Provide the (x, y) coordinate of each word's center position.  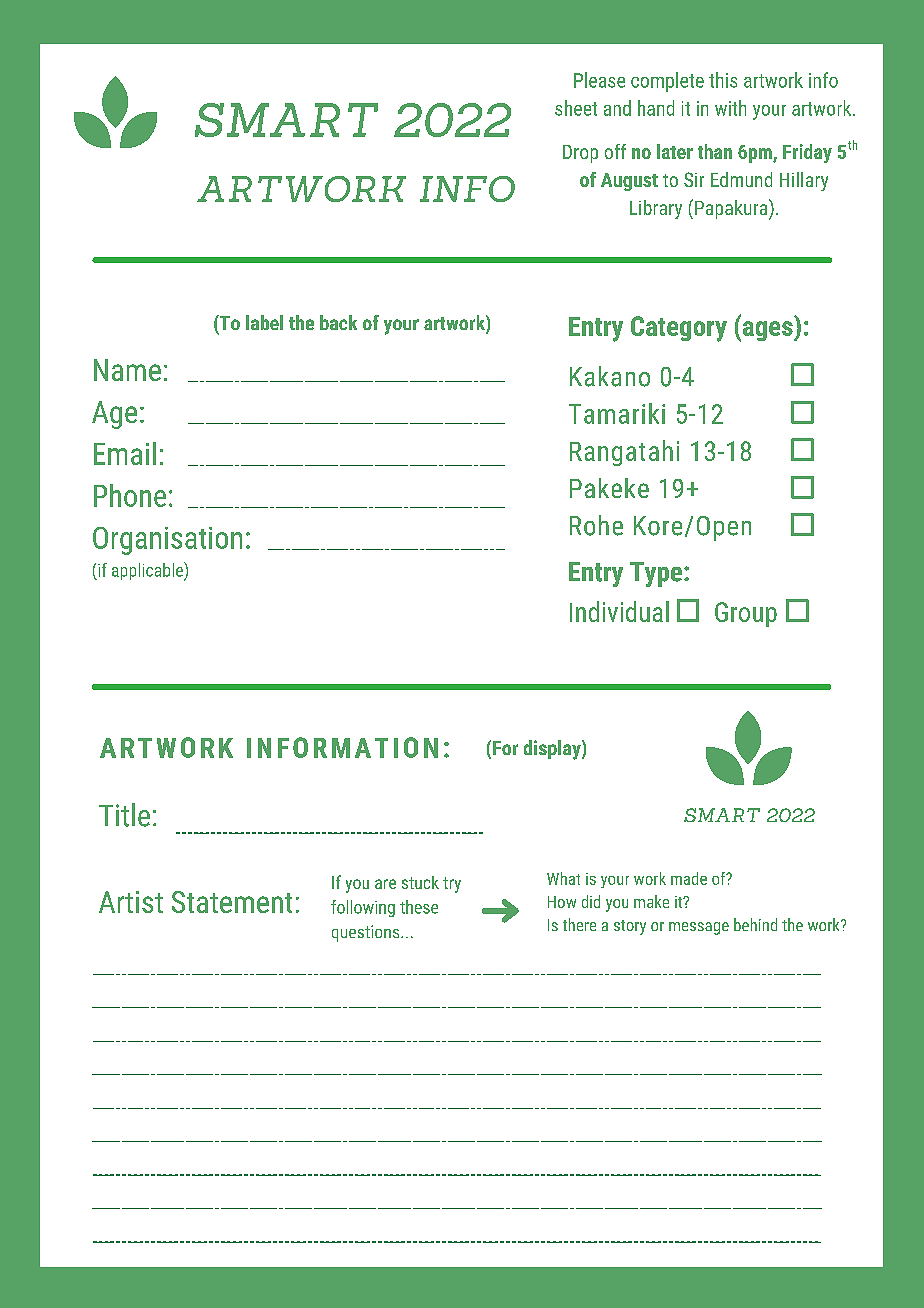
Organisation (167, 541)
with (730, 108)
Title (124, 815)
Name (127, 370)
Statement (232, 902)
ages (767, 331)
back (338, 322)
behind (755, 924)
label (264, 322)
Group (746, 614)
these (419, 907)
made (689, 878)
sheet (576, 108)
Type (657, 574)
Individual (619, 611)
